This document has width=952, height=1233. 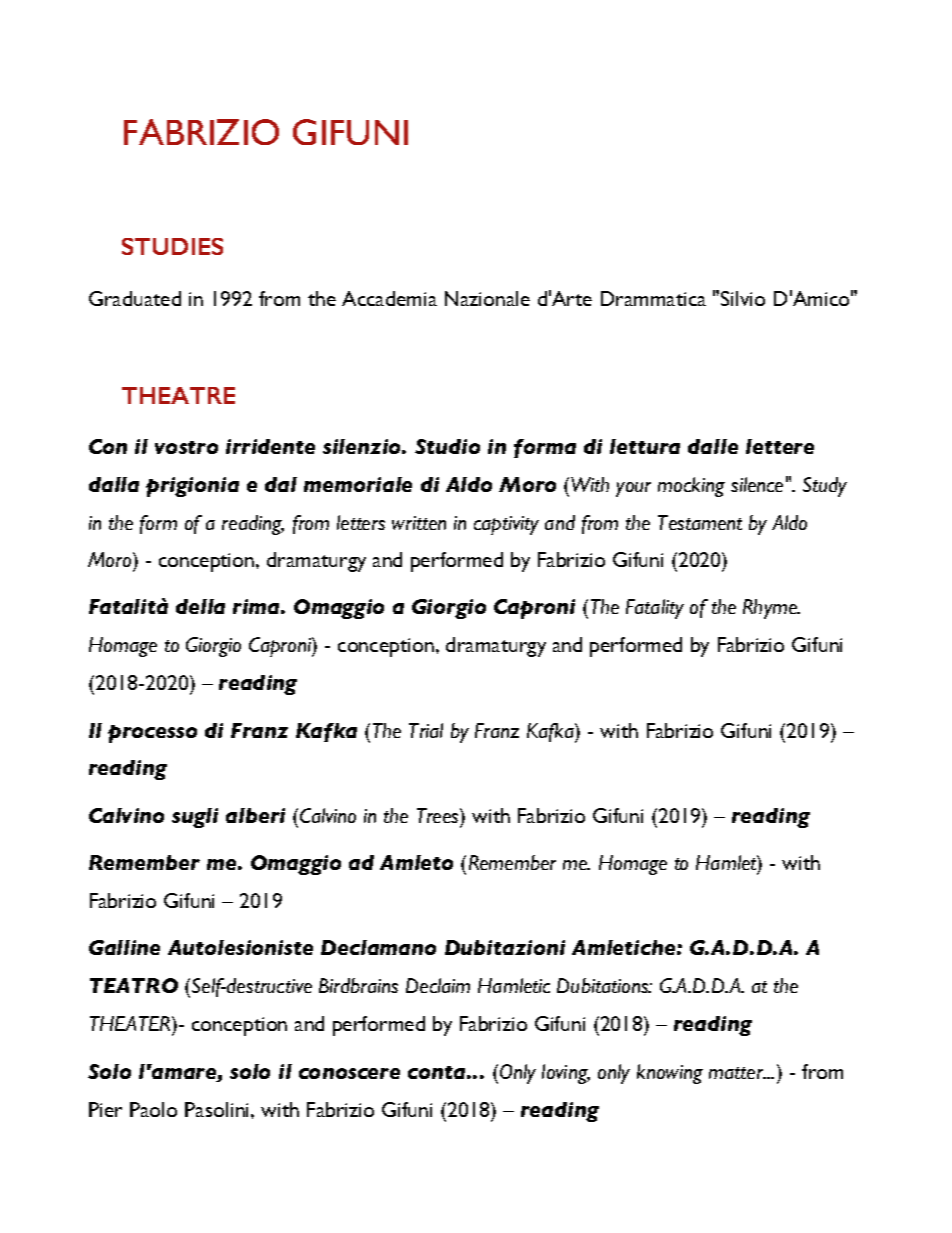 What do you see at coordinates (487, 298) in the document?
I see `Nazionale` at bounding box center [487, 298].
